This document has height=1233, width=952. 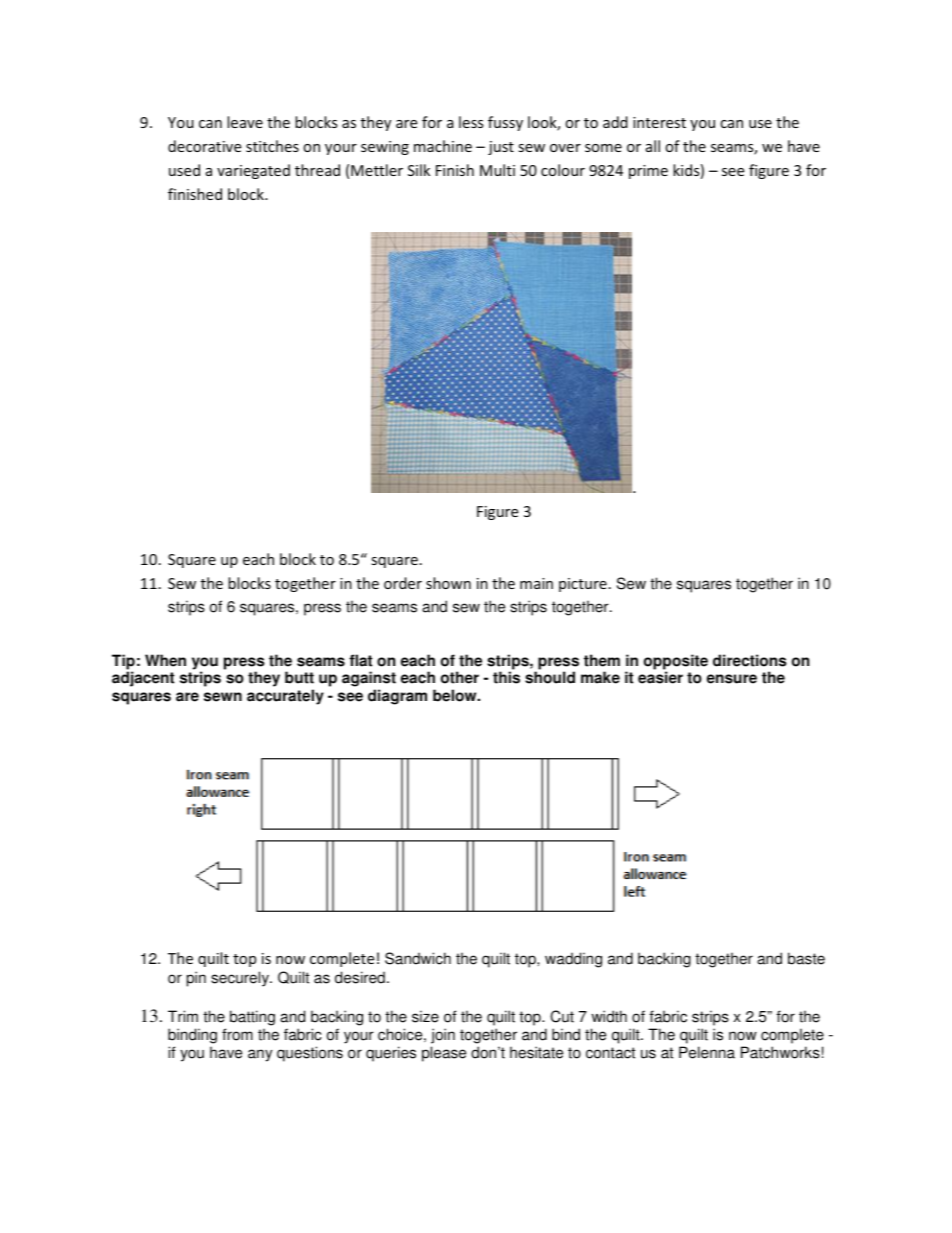 What do you see at coordinates (443, 1036) in the document?
I see `join` at bounding box center [443, 1036].
